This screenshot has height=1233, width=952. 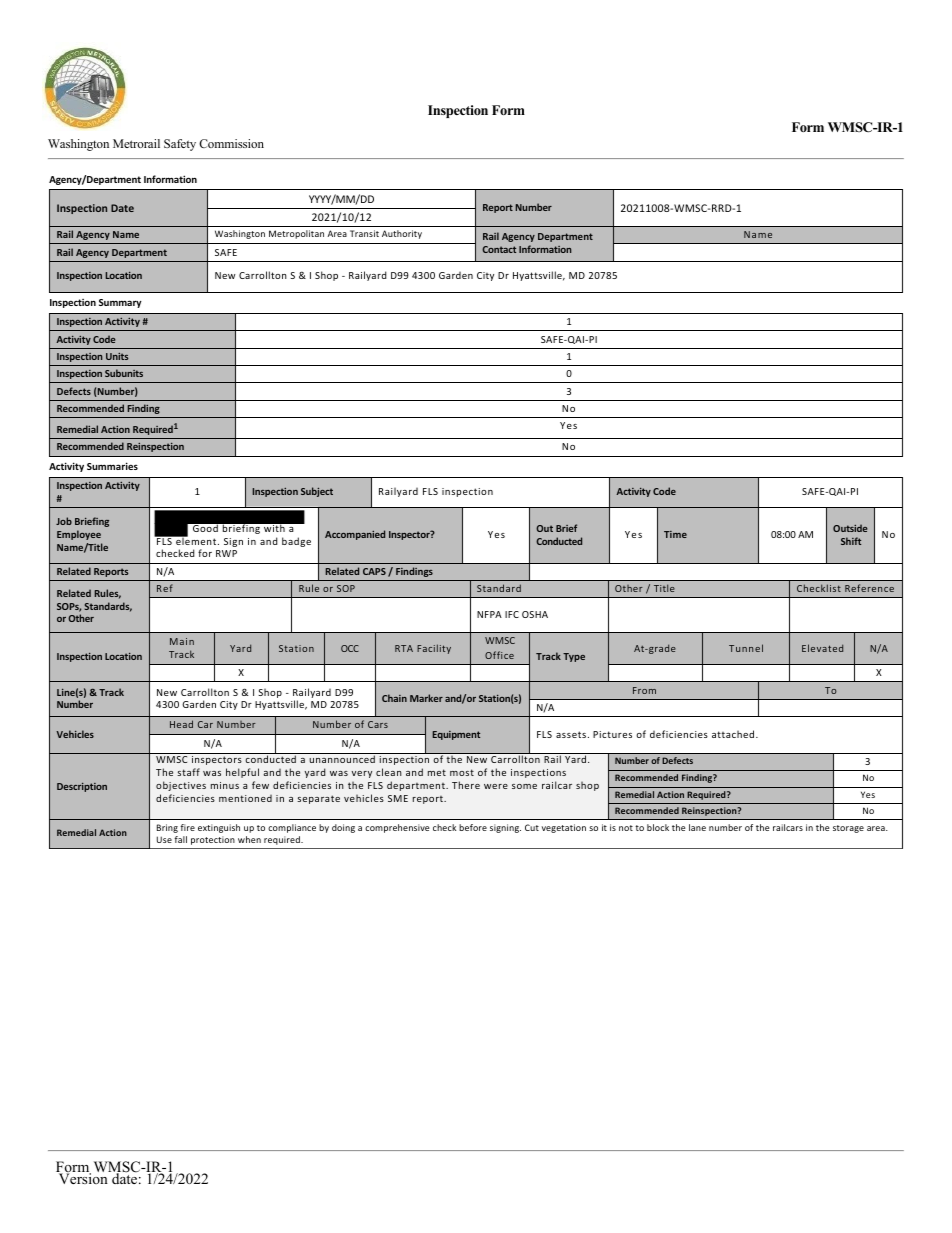 I want to click on Elevated, so click(x=822, y=648).
